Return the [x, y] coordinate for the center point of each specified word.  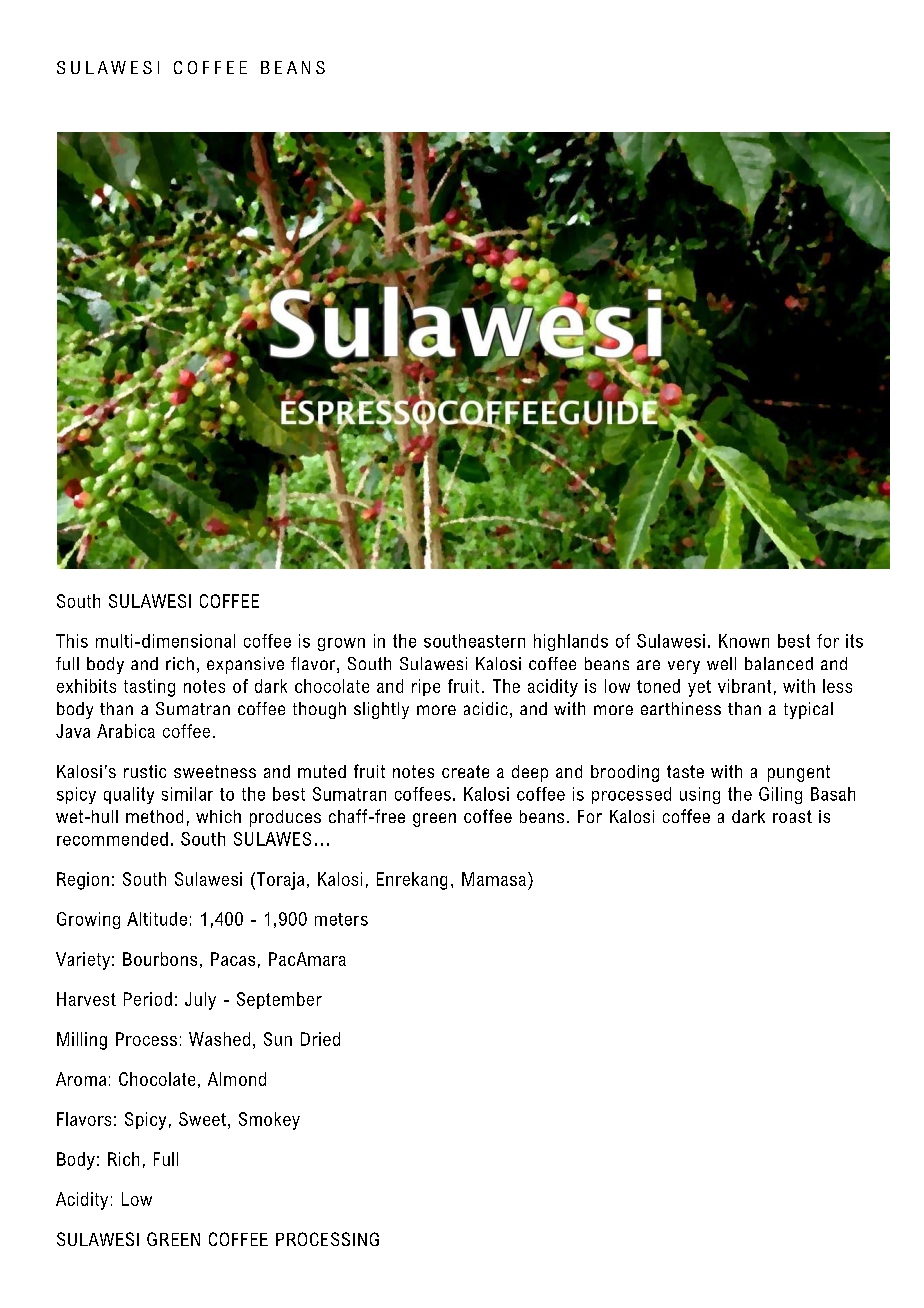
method [154, 816]
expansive [245, 665]
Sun [278, 1039]
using [700, 795]
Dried [320, 1039]
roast [792, 816]
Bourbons [160, 959]
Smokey [269, 1121]
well [721, 663]
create [465, 771]
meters [341, 919]
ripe [426, 687]
